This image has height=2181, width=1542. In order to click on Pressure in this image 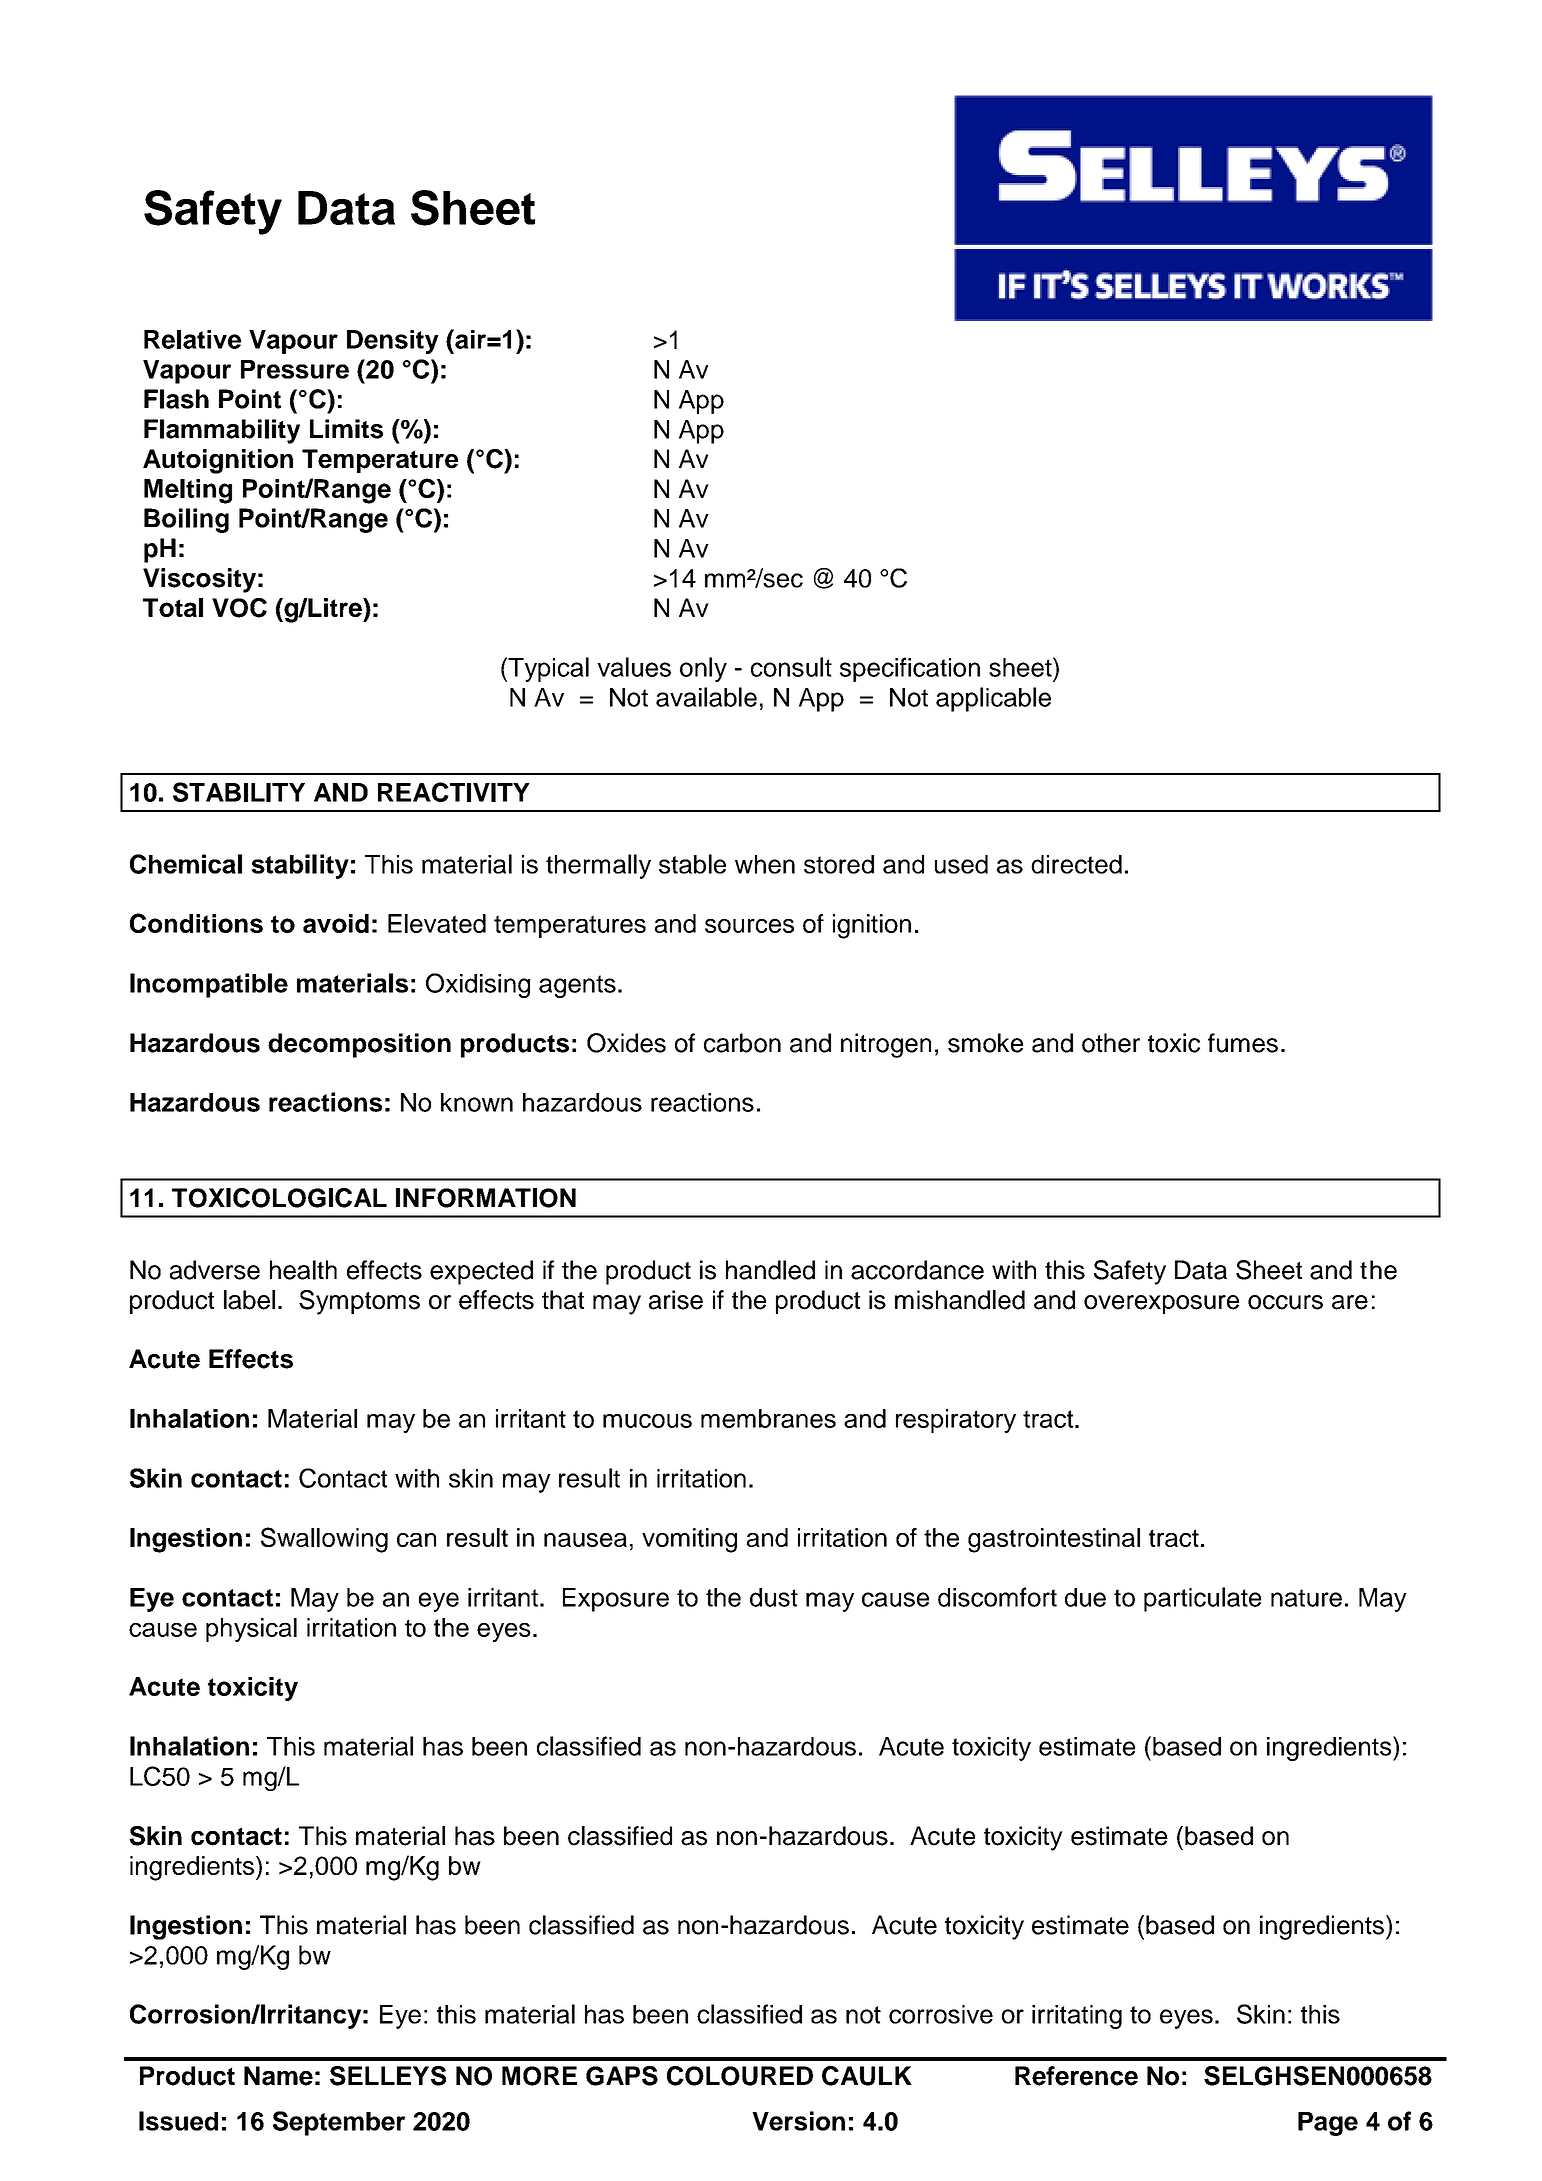, I will do `click(295, 369)`.
